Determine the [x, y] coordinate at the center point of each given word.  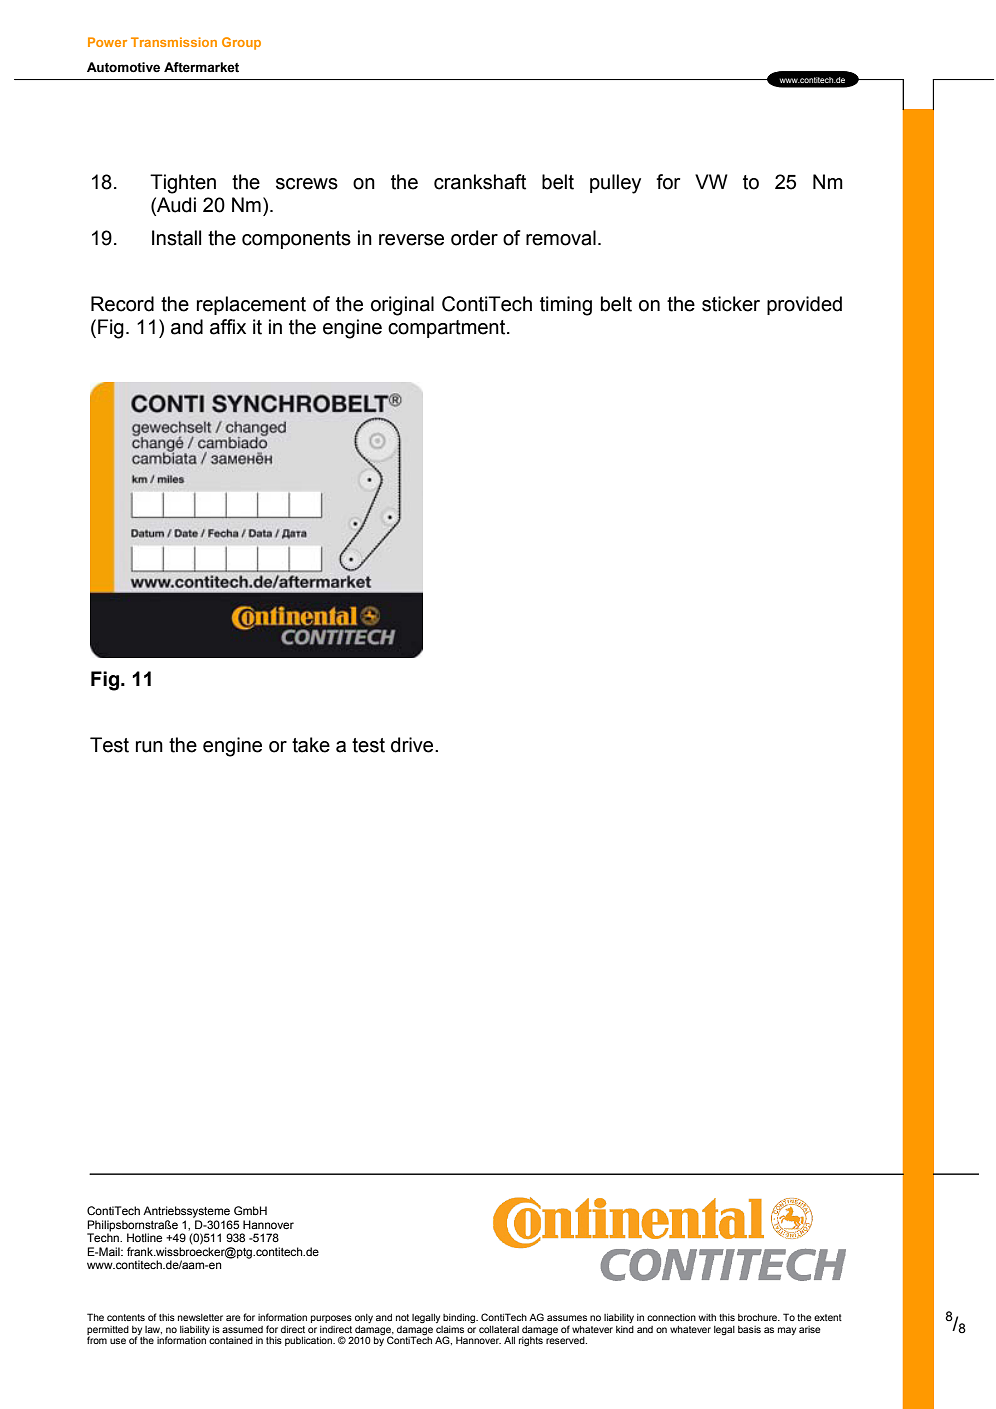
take [311, 745]
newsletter [200, 1317]
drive [413, 745]
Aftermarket [201, 67]
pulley [615, 184]
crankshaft [480, 182]
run [149, 747]
